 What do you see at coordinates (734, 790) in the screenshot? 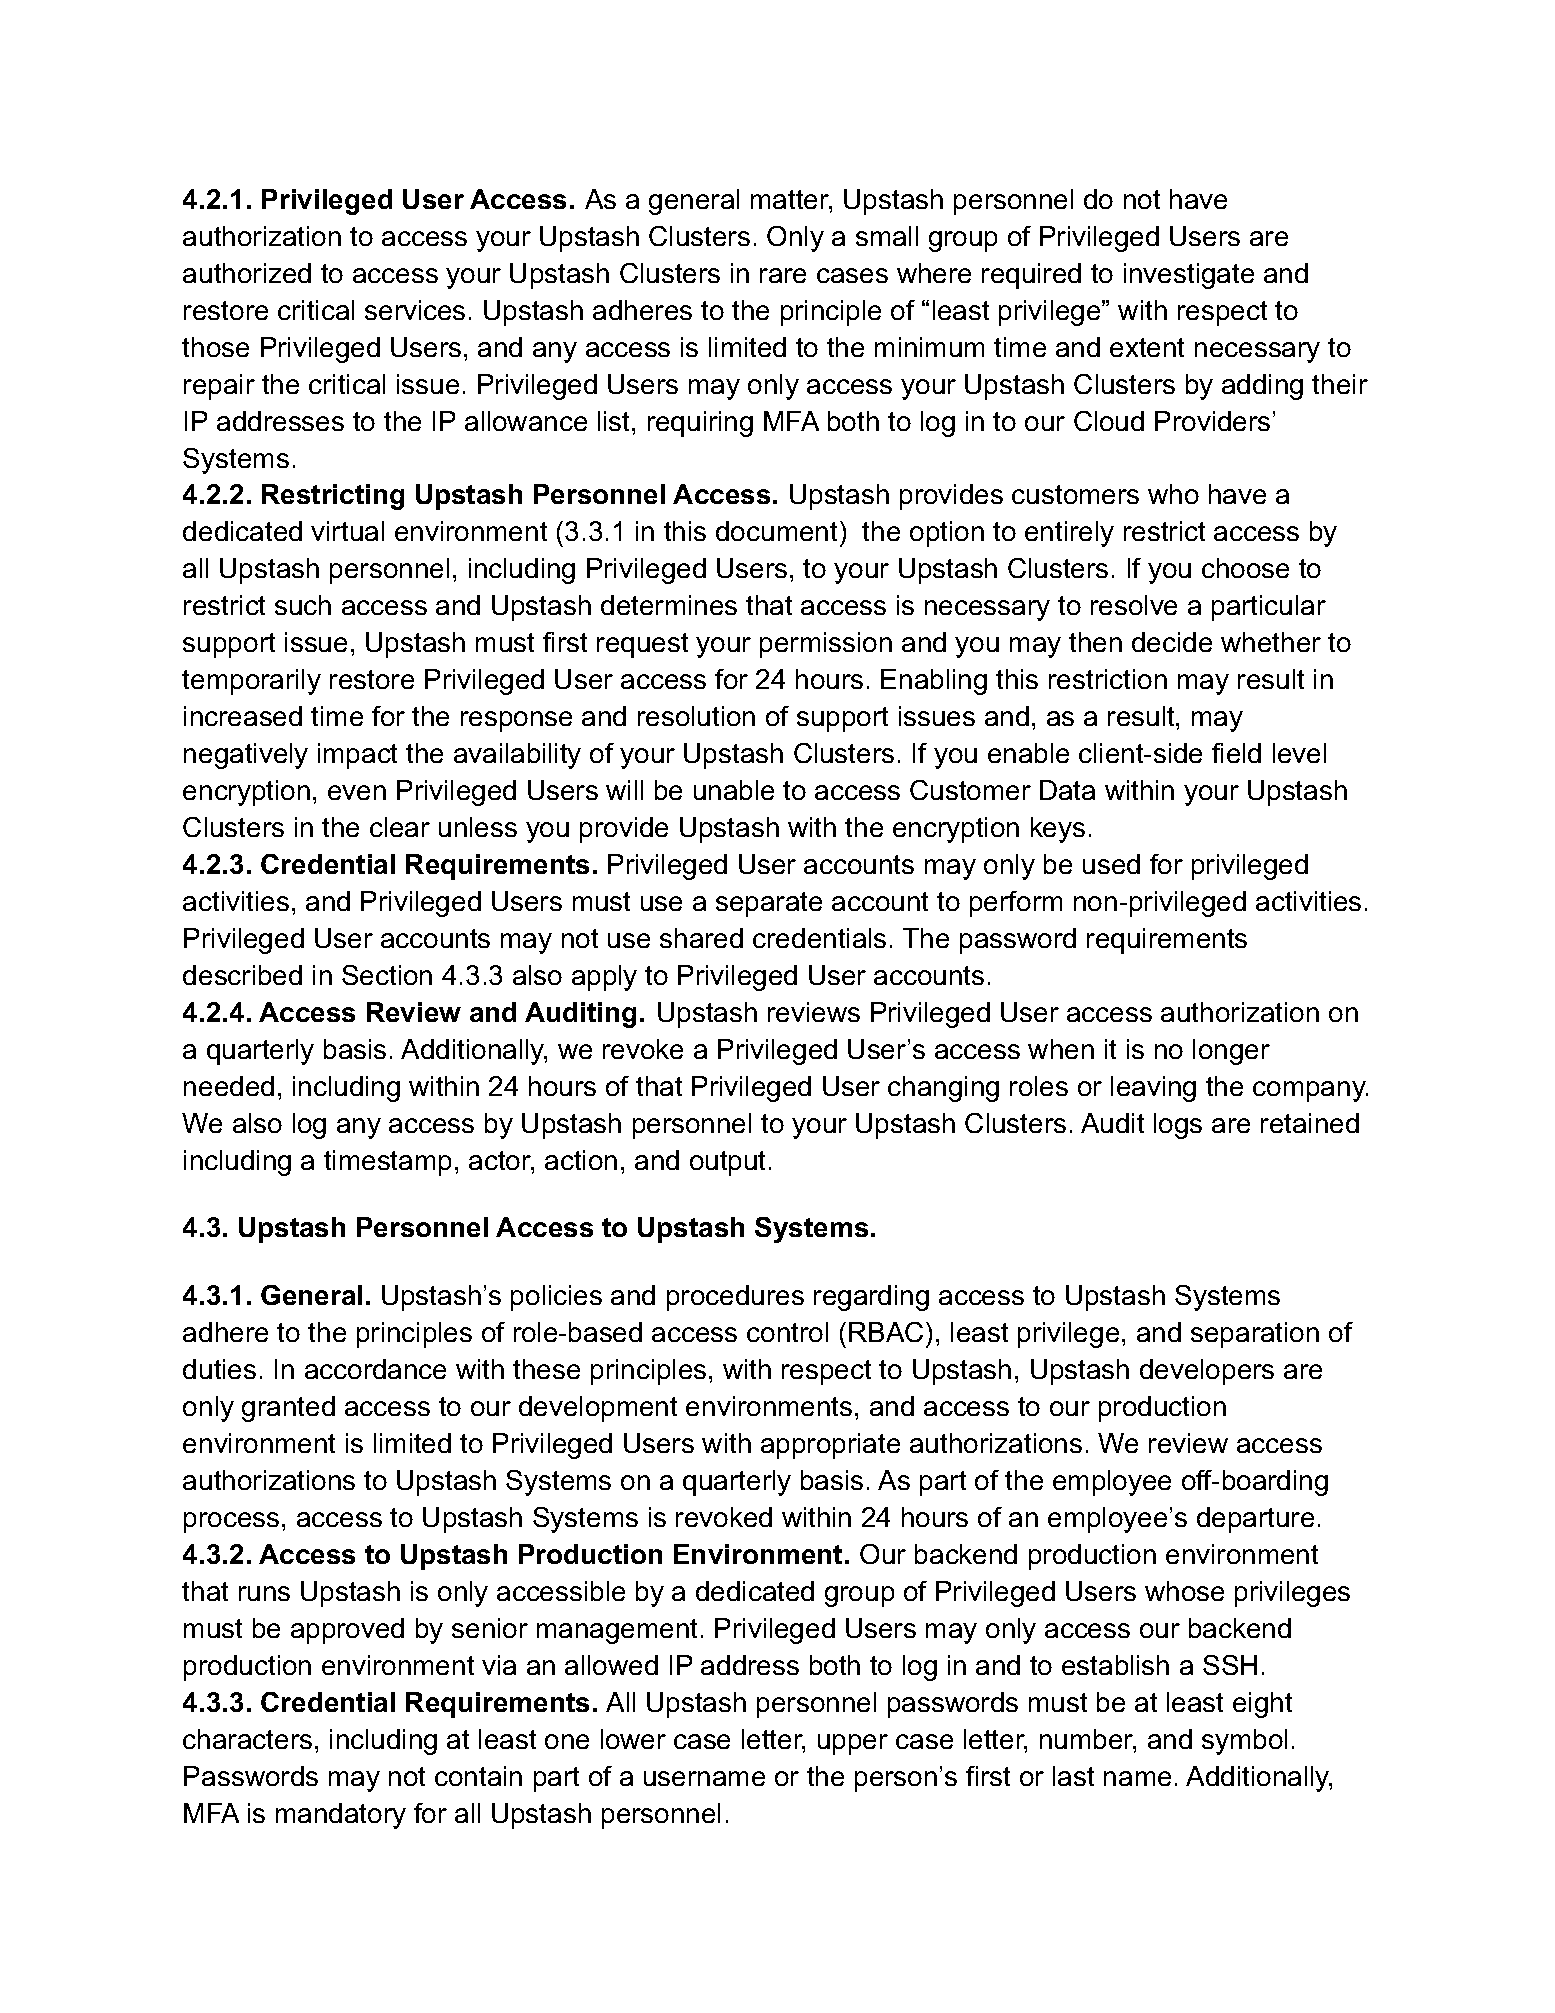
I see `unable` at bounding box center [734, 790].
